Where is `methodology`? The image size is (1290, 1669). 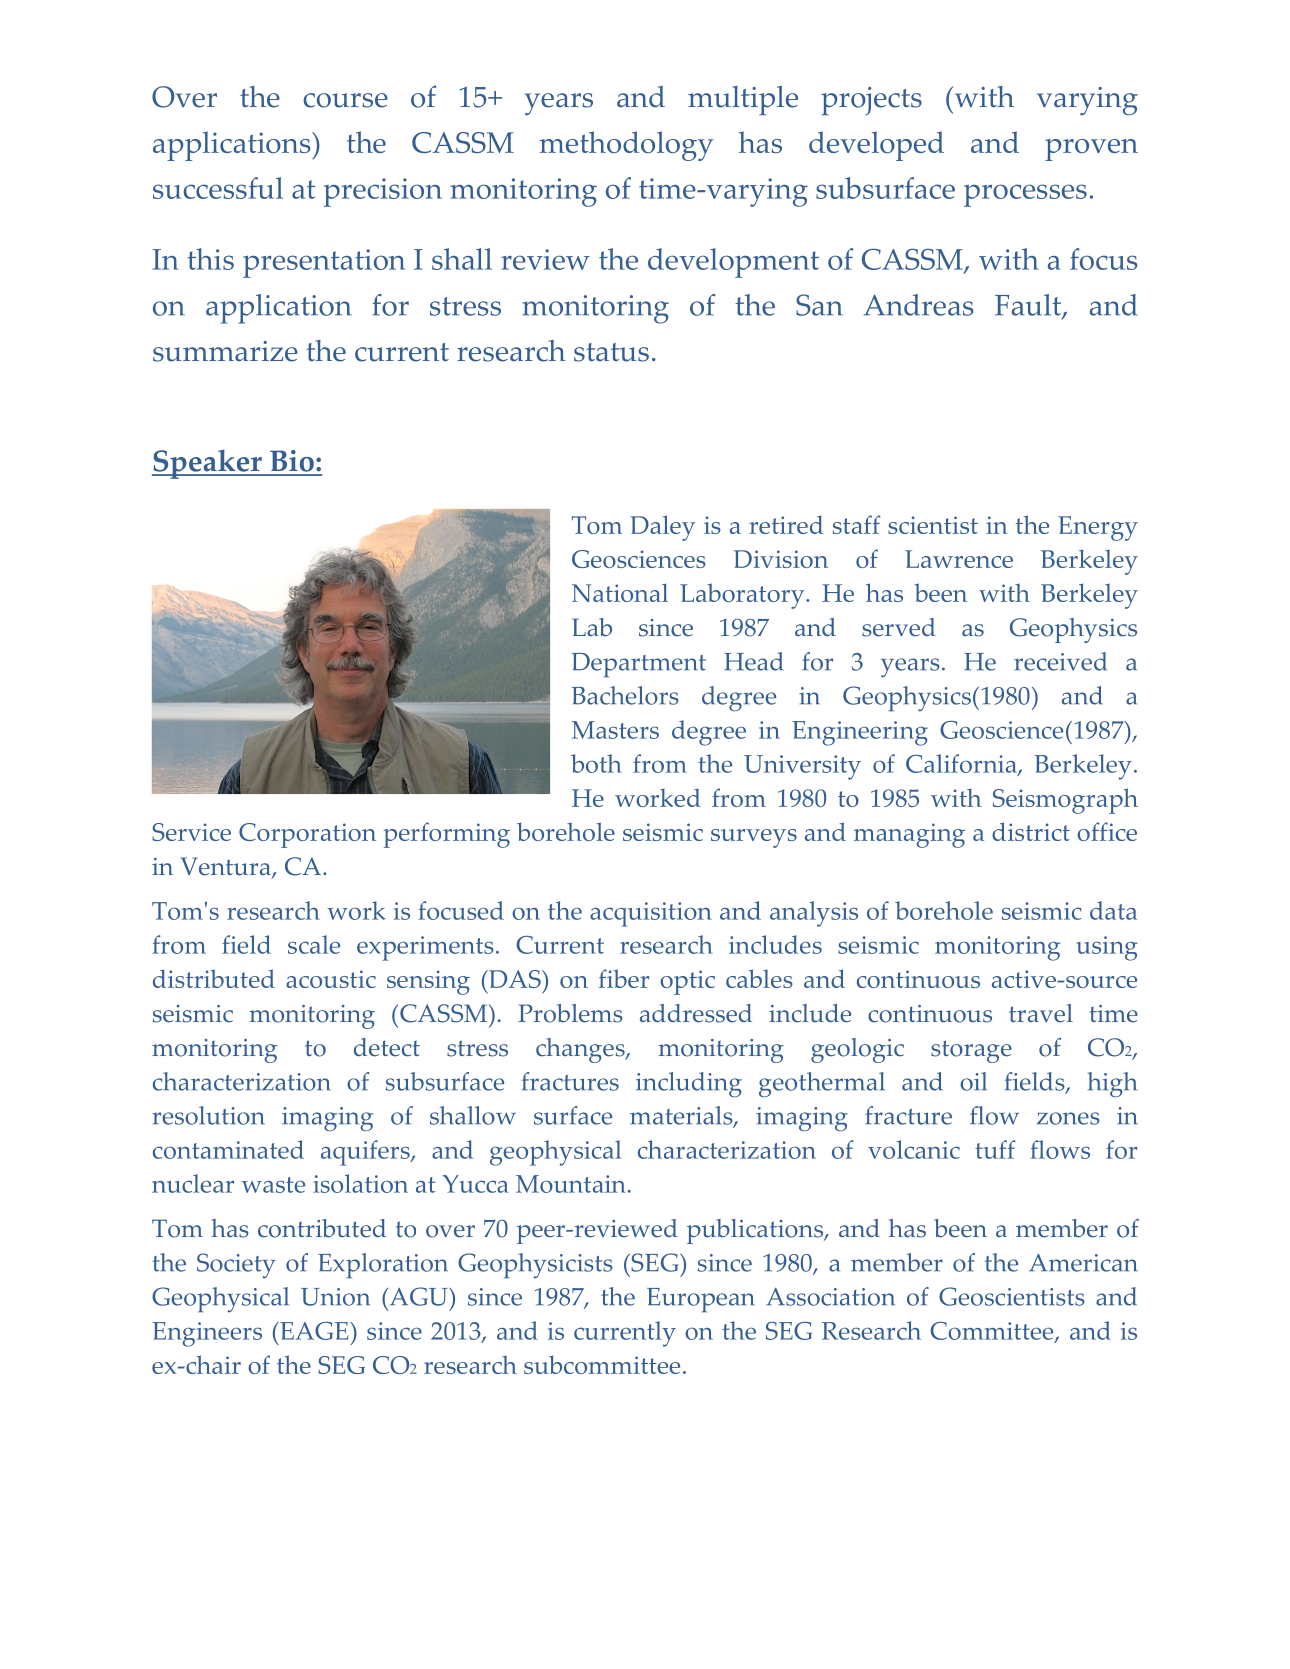 methodology is located at coordinates (626, 146).
